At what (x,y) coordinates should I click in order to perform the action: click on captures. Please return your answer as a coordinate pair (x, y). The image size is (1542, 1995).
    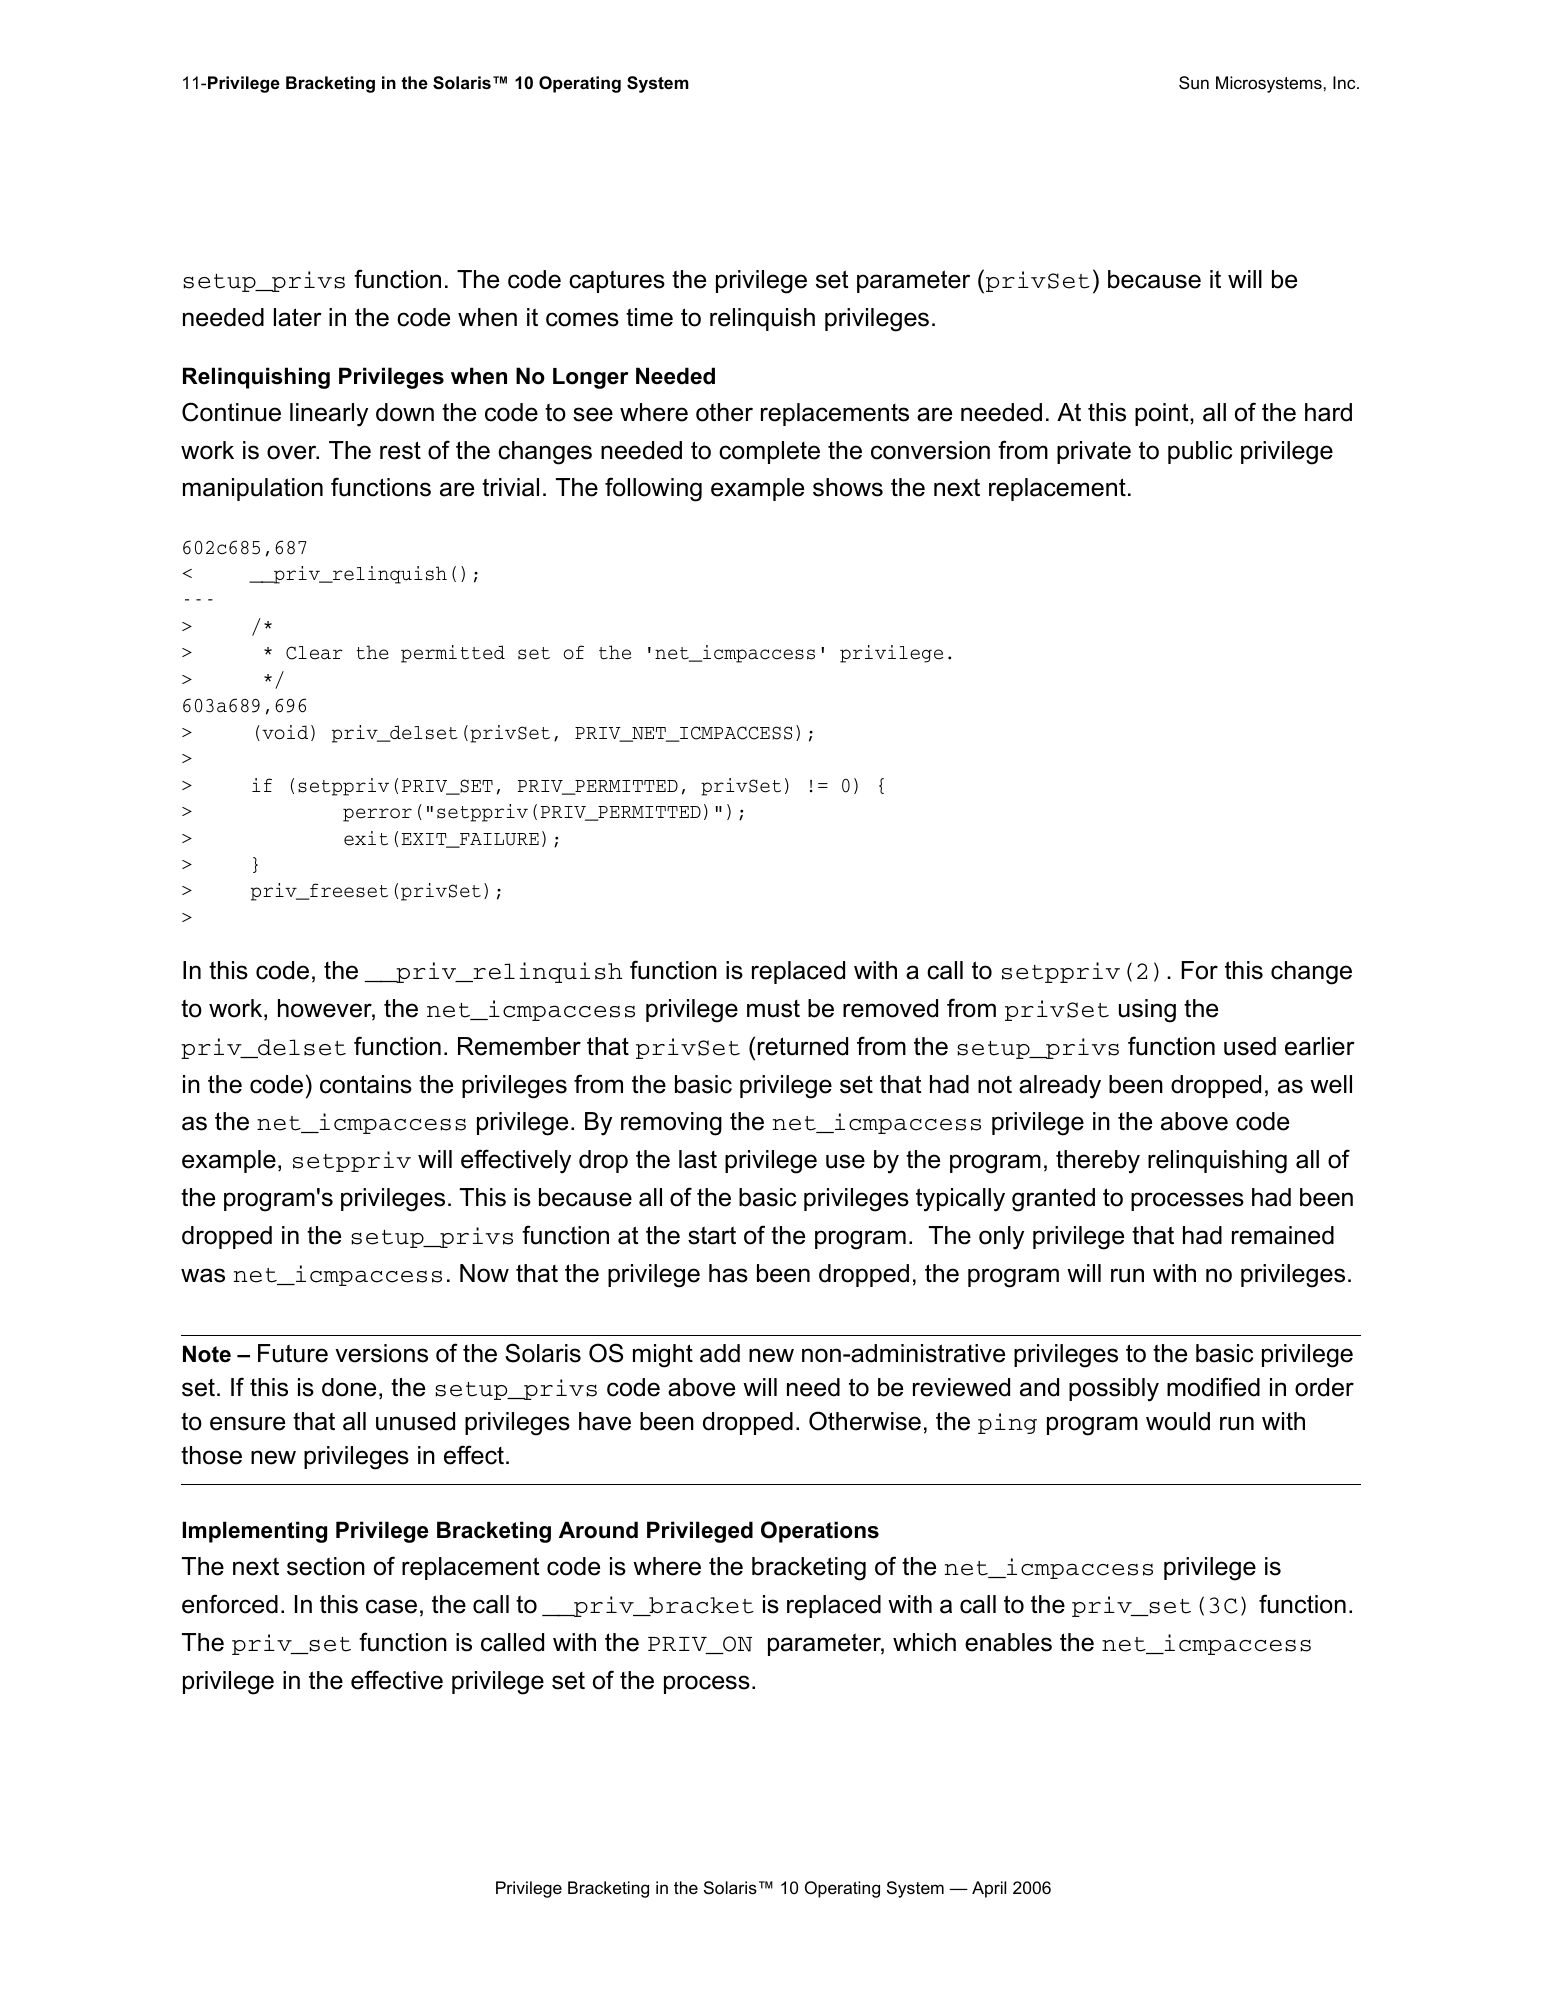
    Looking at the image, I should click on (617, 281).
